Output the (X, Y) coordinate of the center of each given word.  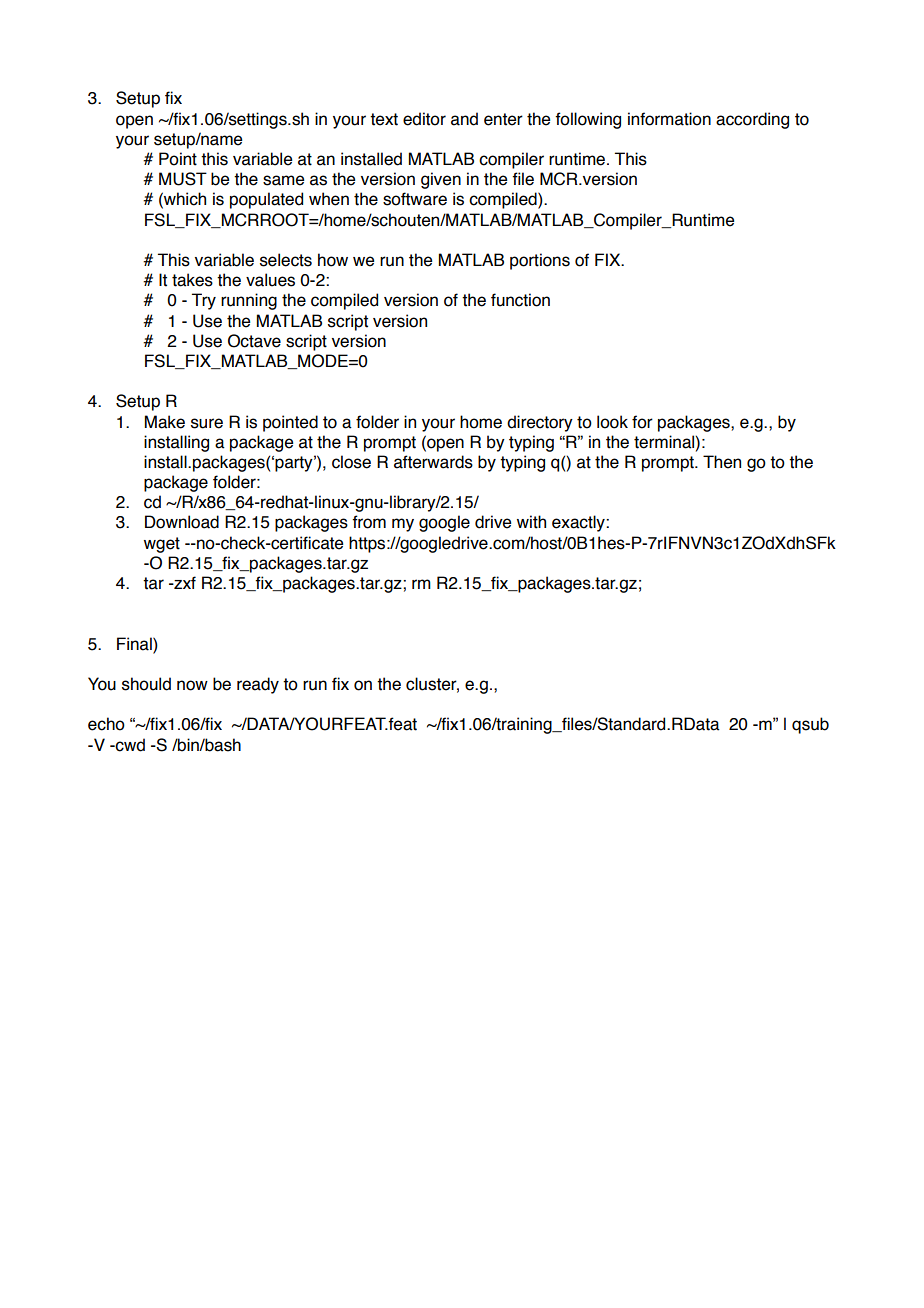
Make (165, 422)
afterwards (433, 462)
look (612, 422)
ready (258, 685)
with (531, 522)
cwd (129, 745)
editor (424, 119)
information (669, 119)
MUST (183, 179)
